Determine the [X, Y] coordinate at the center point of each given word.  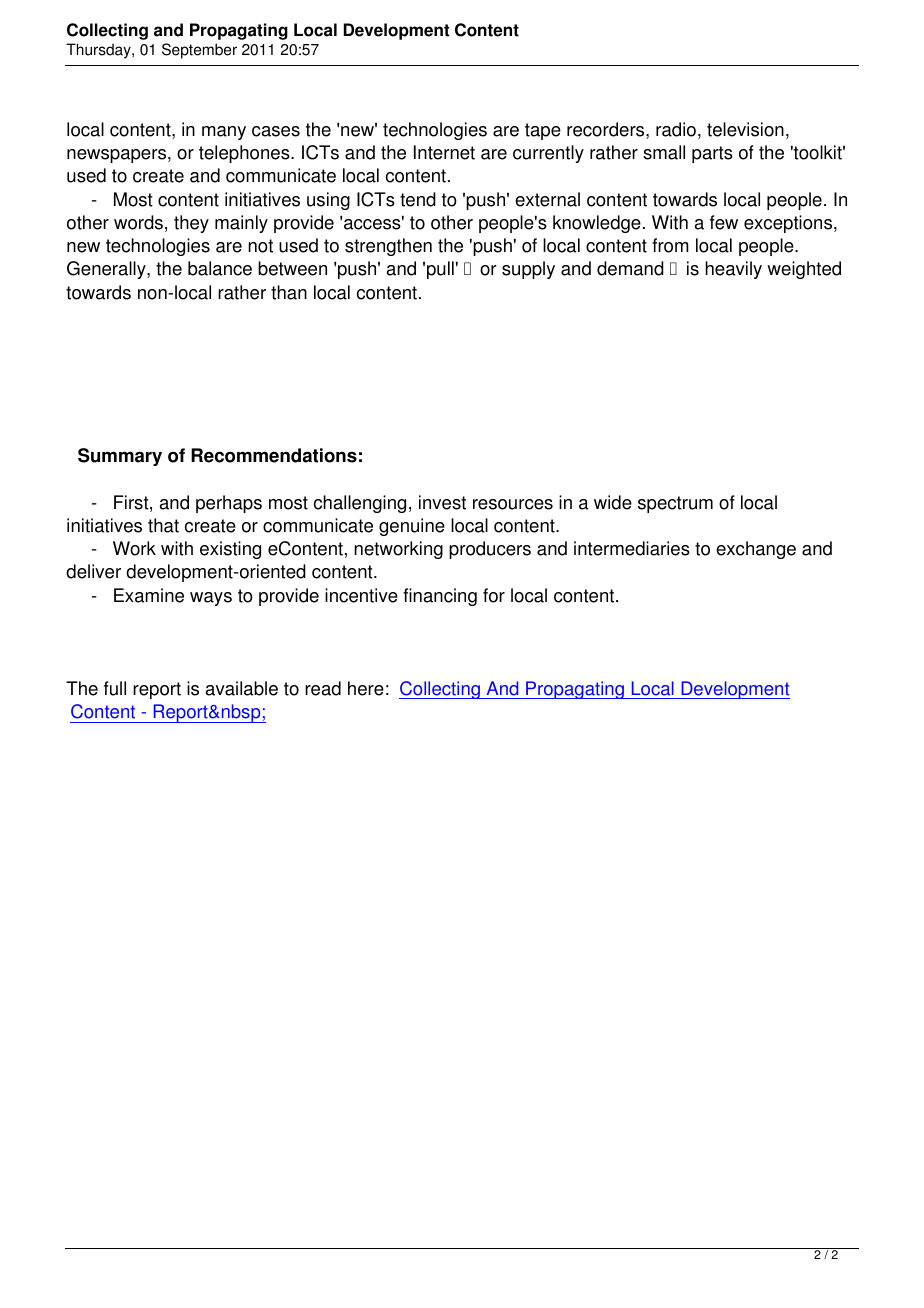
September [199, 51]
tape [543, 131]
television [745, 129]
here [366, 688]
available [242, 688]
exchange [756, 550]
